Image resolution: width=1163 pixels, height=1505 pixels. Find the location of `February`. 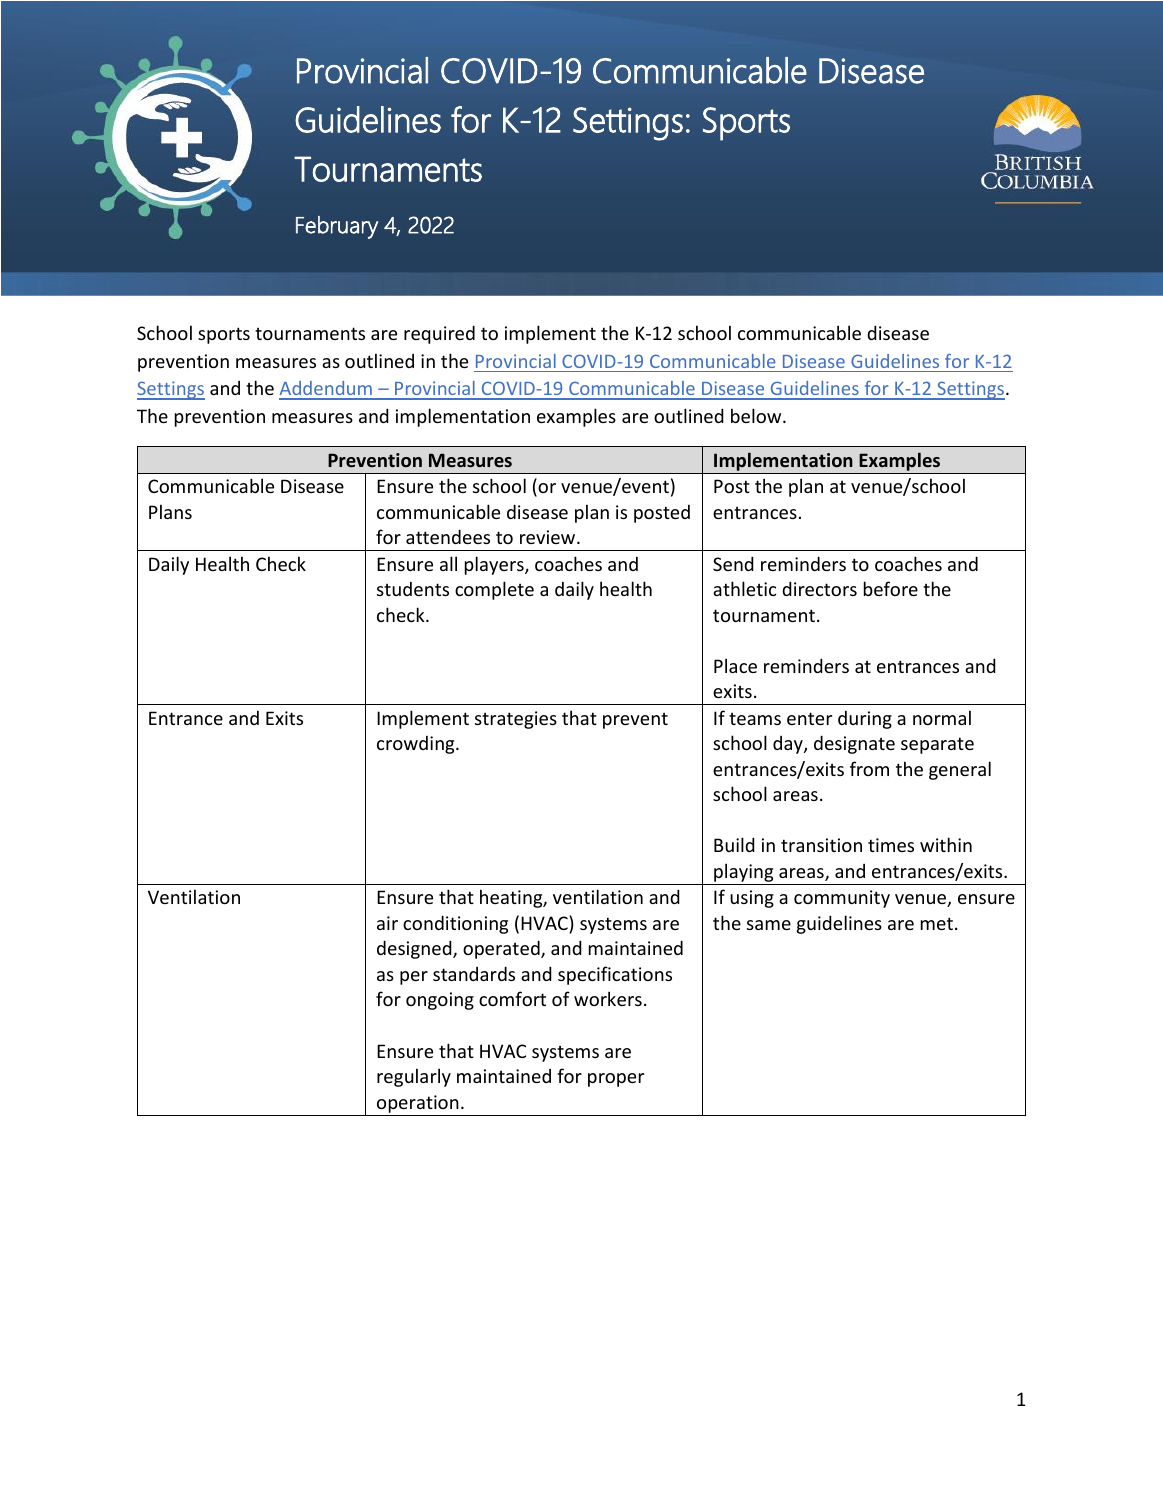

February is located at coordinates (337, 227).
